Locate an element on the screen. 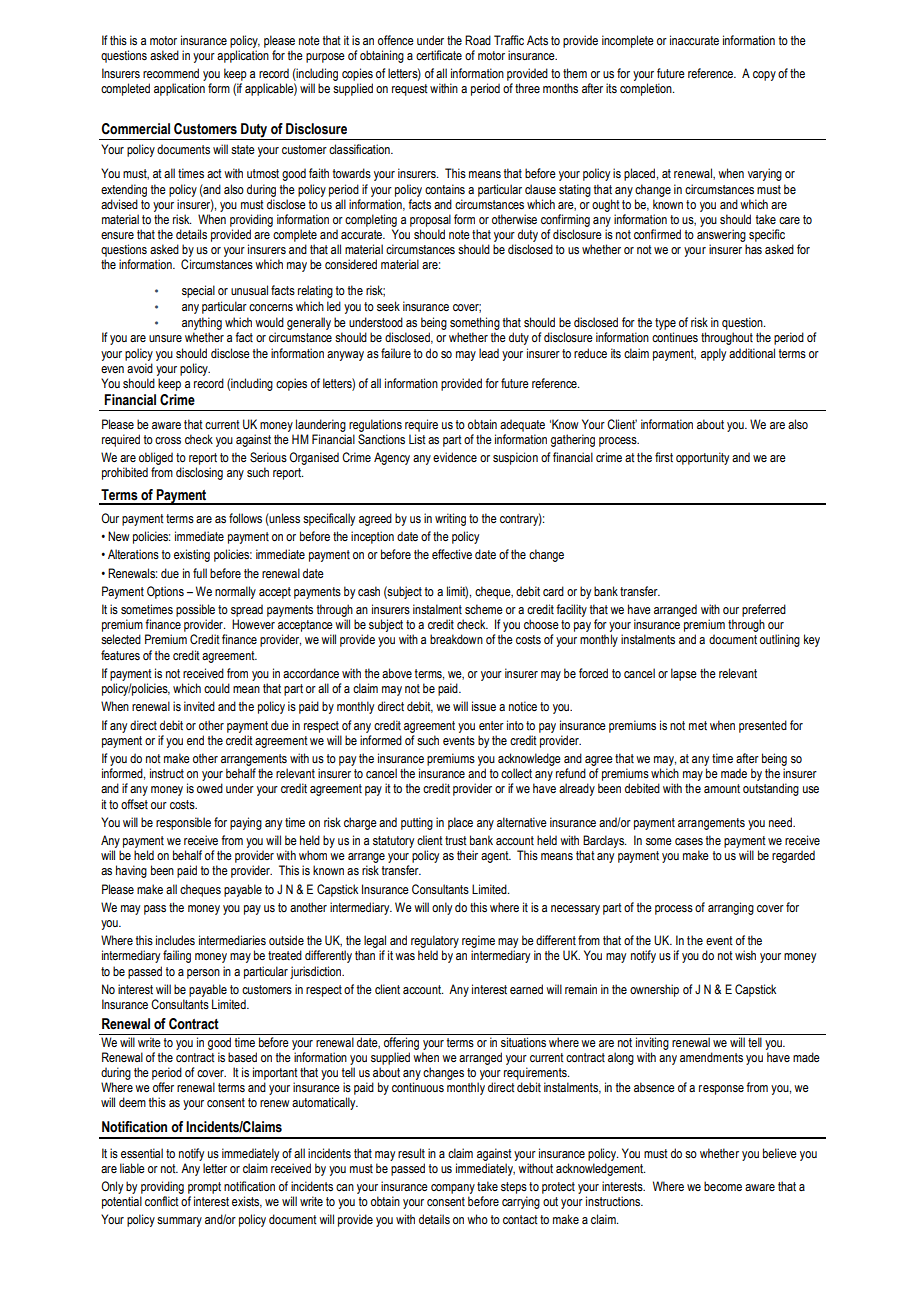 The width and height of the screenshot is (924, 1308). opportunity is located at coordinates (702, 458).
